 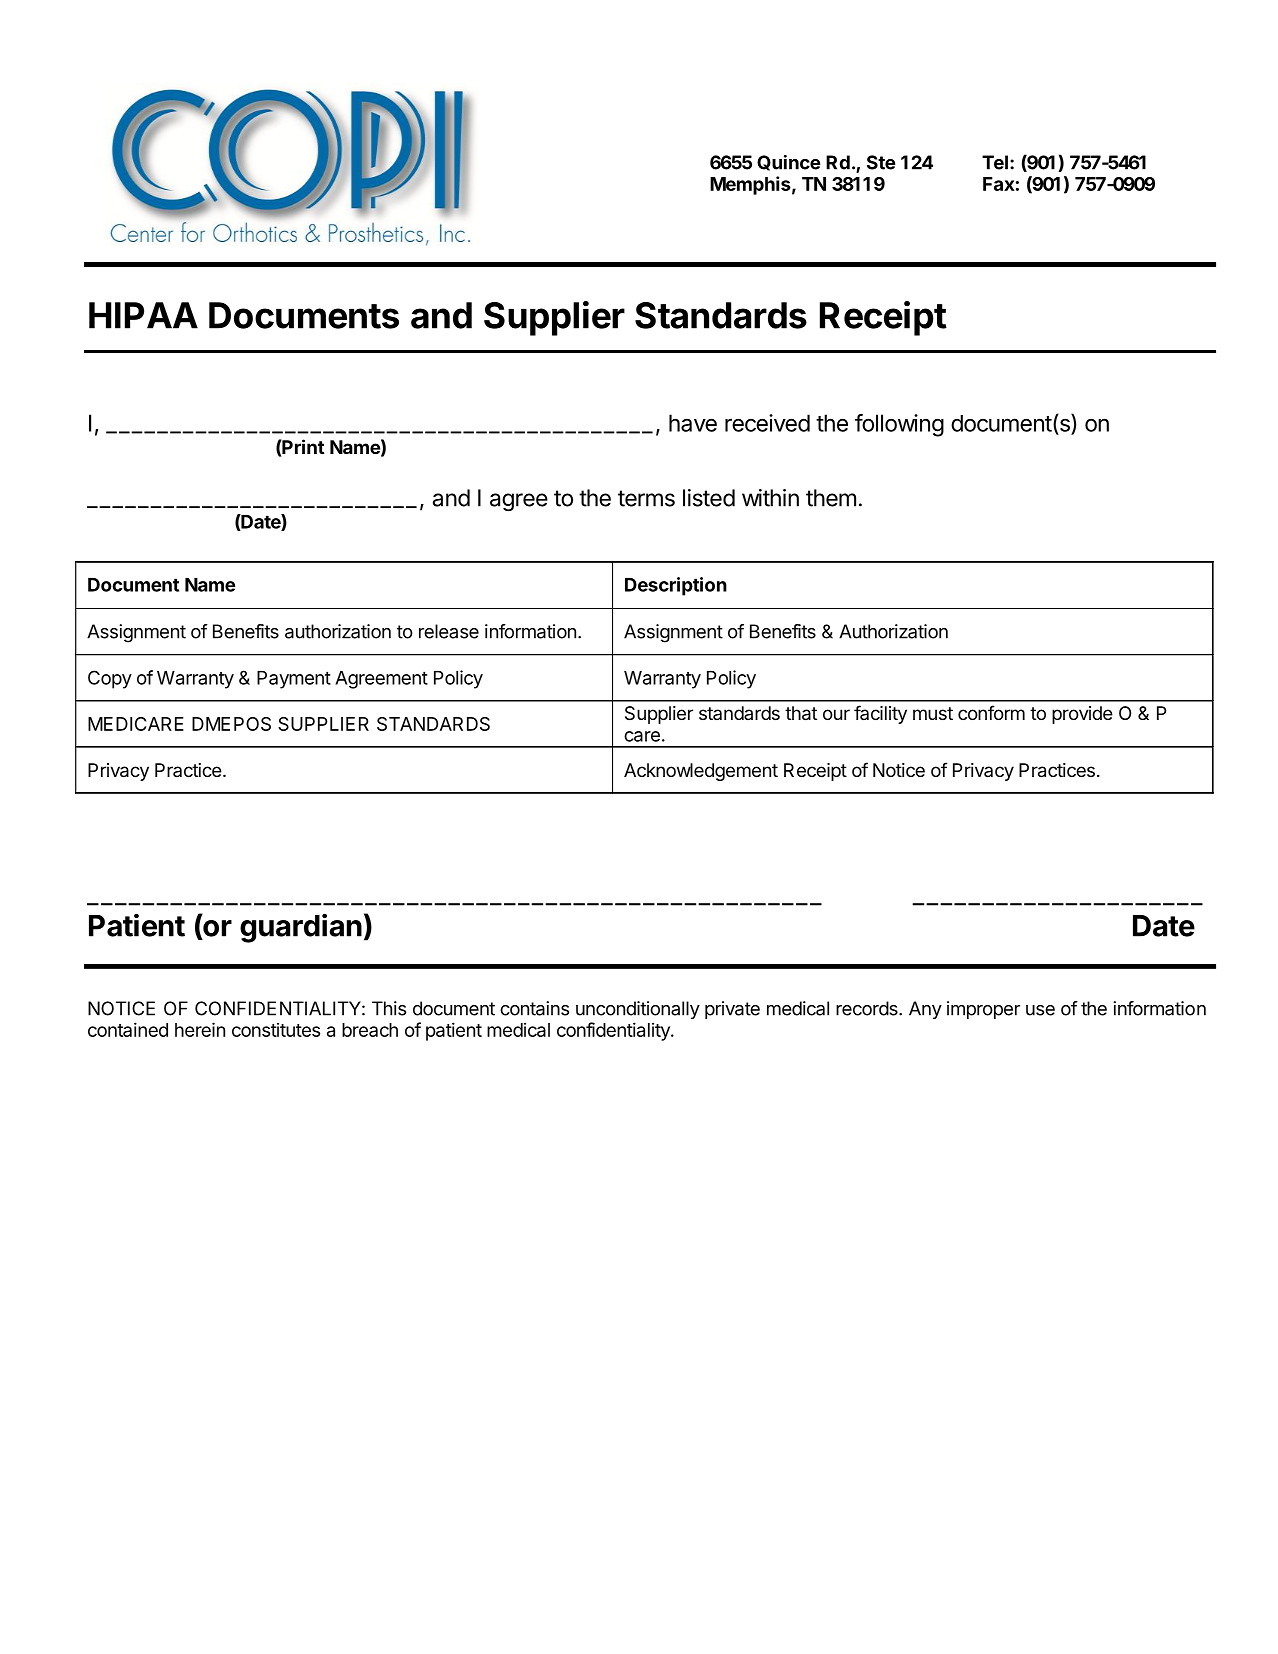 What do you see at coordinates (143, 315) in the screenshot?
I see `HIPAA` at bounding box center [143, 315].
